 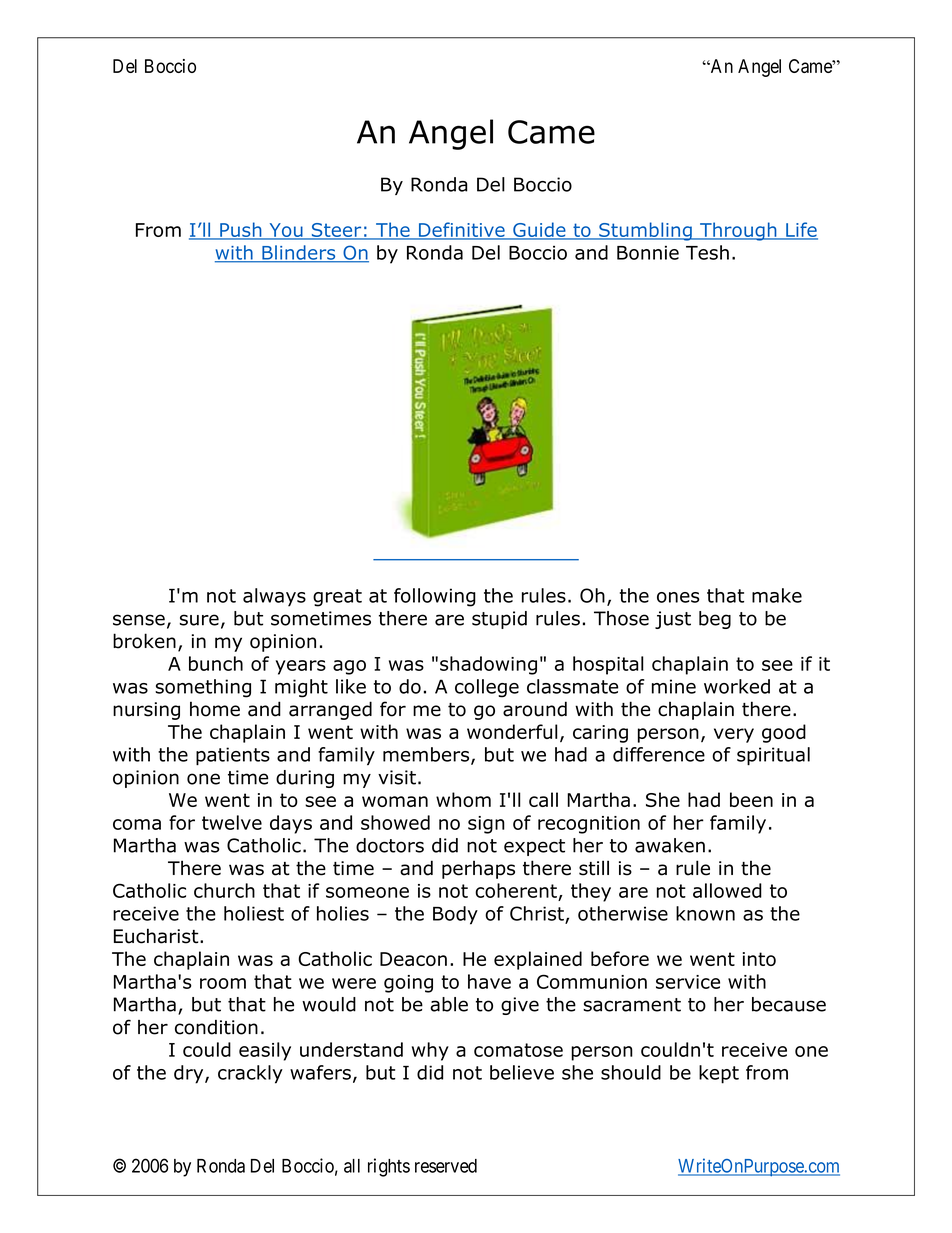 I want to click on Tesh, so click(x=707, y=252).
